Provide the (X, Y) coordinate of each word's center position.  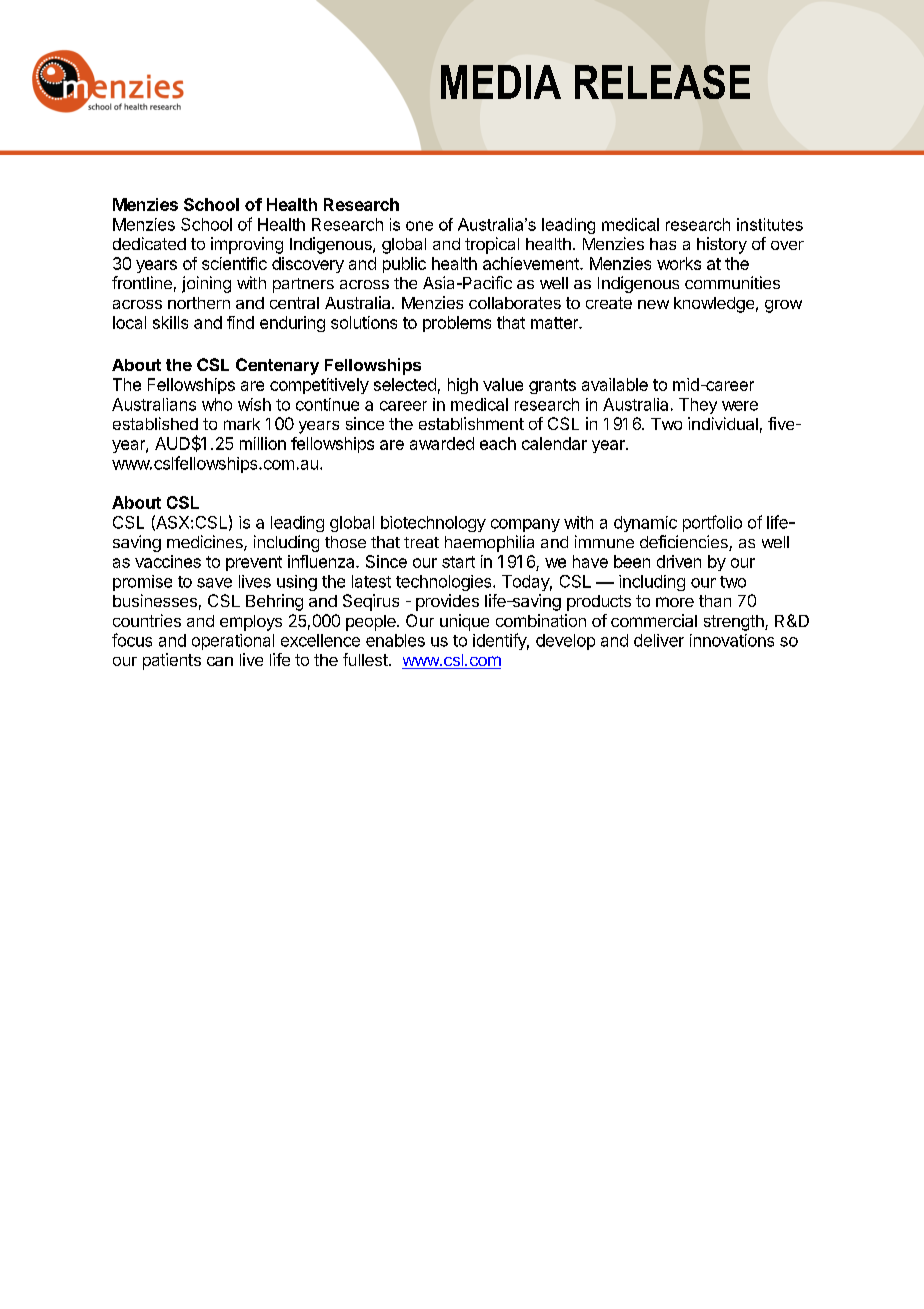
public (404, 265)
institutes (770, 224)
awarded (442, 443)
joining (206, 284)
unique (464, 622)
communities (732, 282)
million (263, 443)
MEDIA (501, 82)
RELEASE (662, 82)
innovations (732, 640)
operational (233, 642)
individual (723, 423)
